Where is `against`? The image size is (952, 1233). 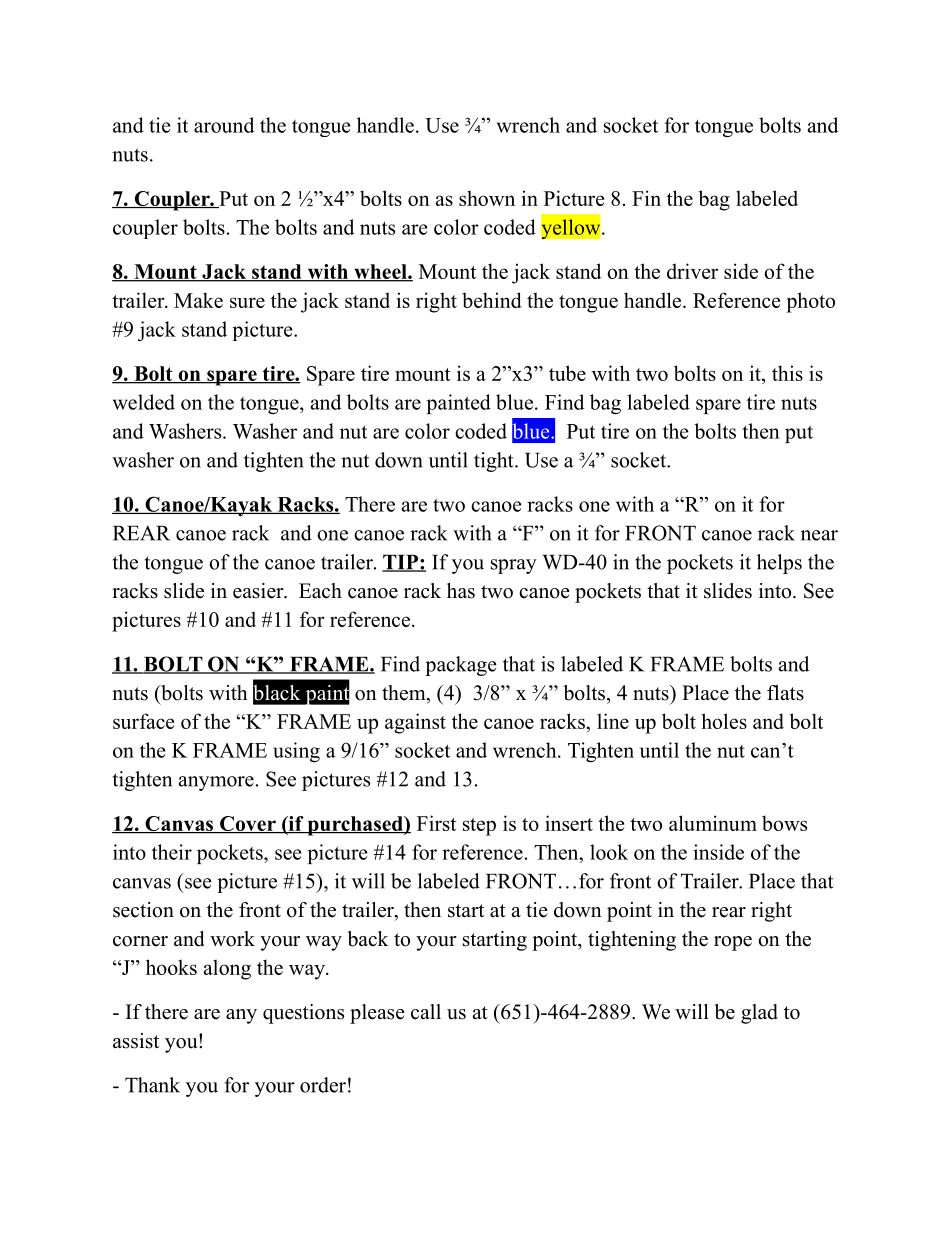 against is located at coordinates (415, 723).
